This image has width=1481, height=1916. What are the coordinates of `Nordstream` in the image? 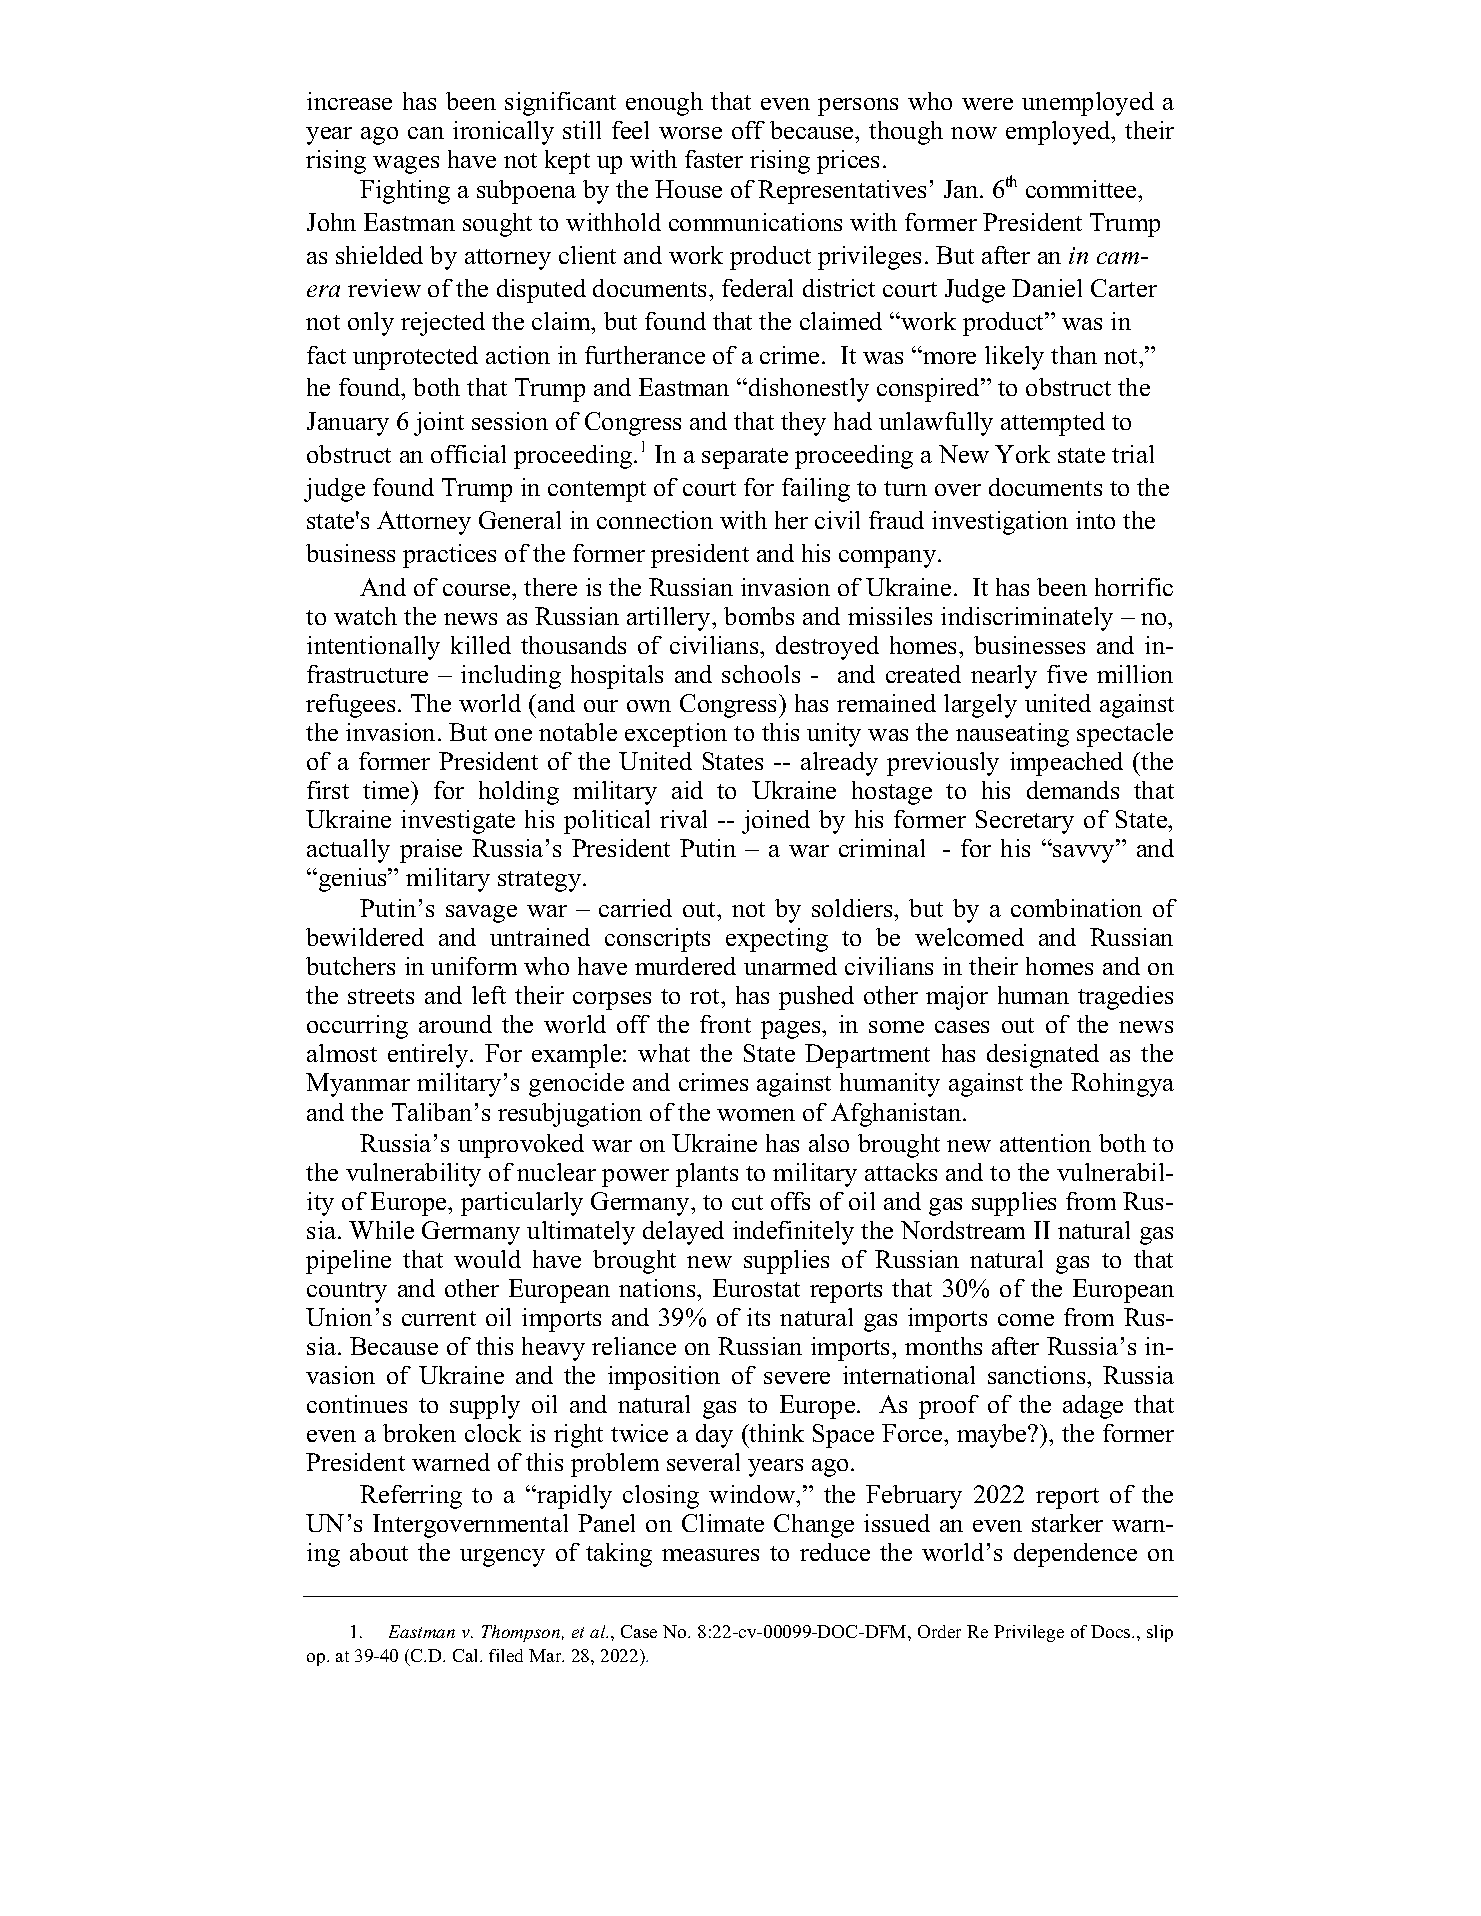 It's located at (963, 1230).
